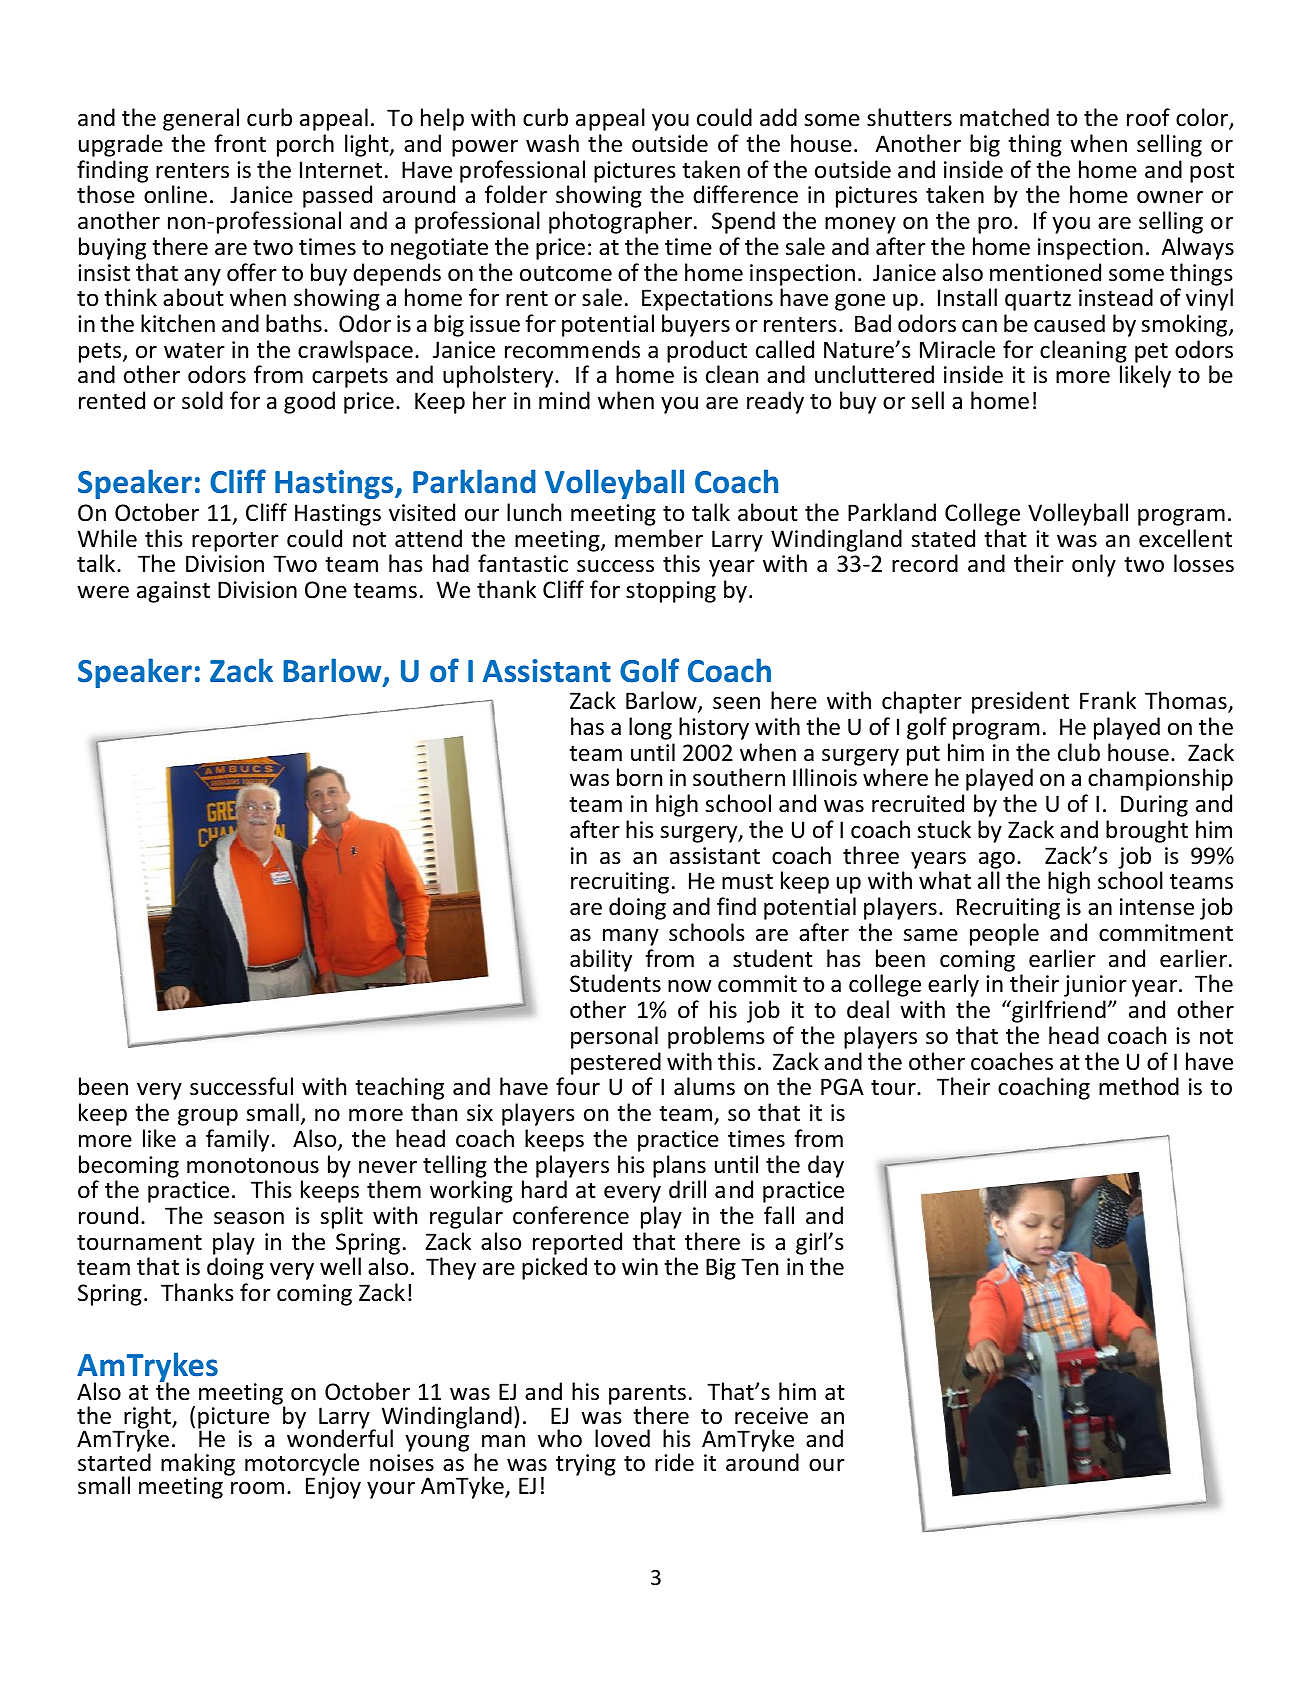  I want to click on roof, so click(1148, 117).
